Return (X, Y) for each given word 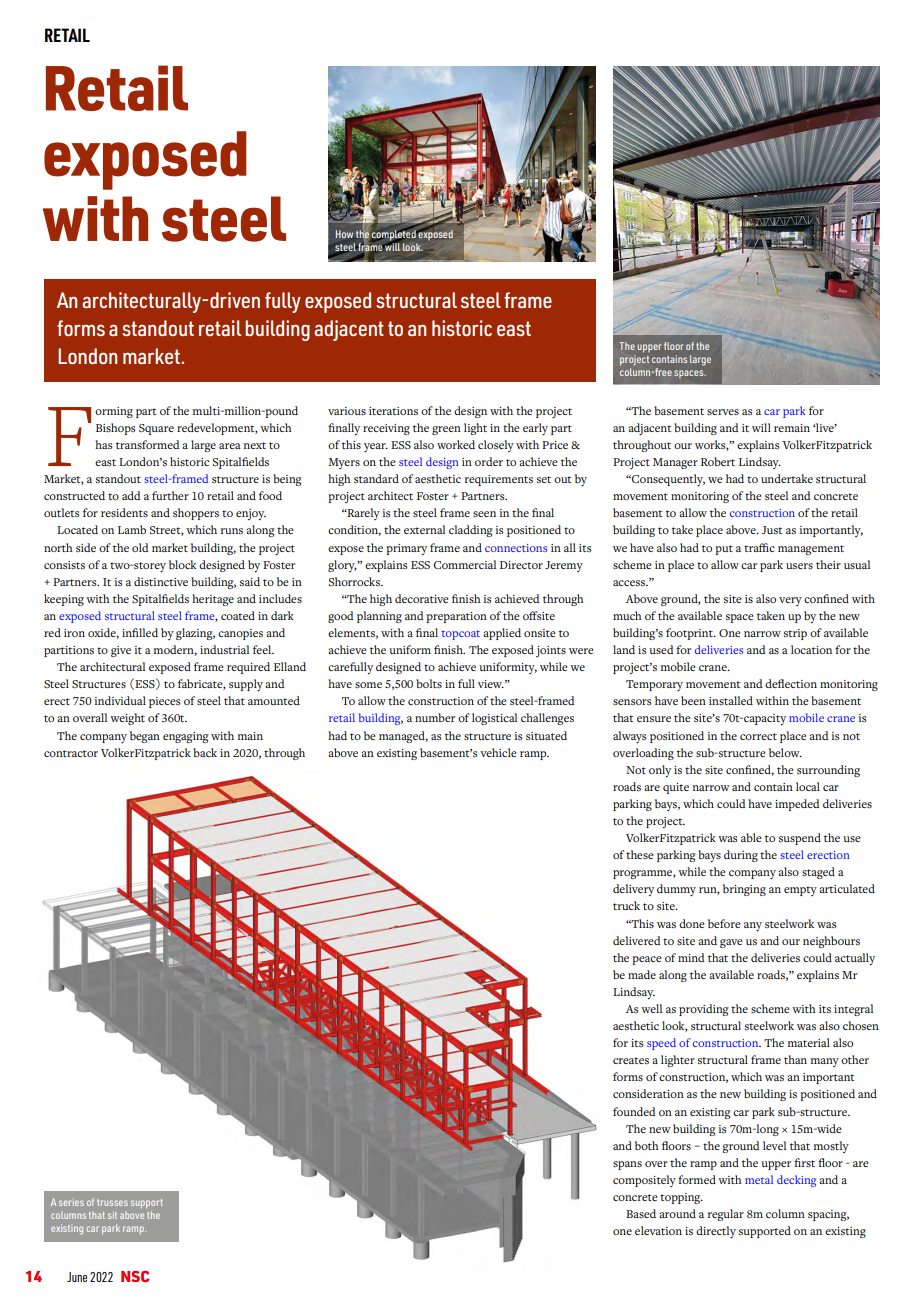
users (799, 566)
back (205, 752)
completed (394, 235)
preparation (456, 617)
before (724, 923)
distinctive (161, 581)
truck (626, 905)
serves (723, 412)
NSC (135, 1276)
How (344, 234)
